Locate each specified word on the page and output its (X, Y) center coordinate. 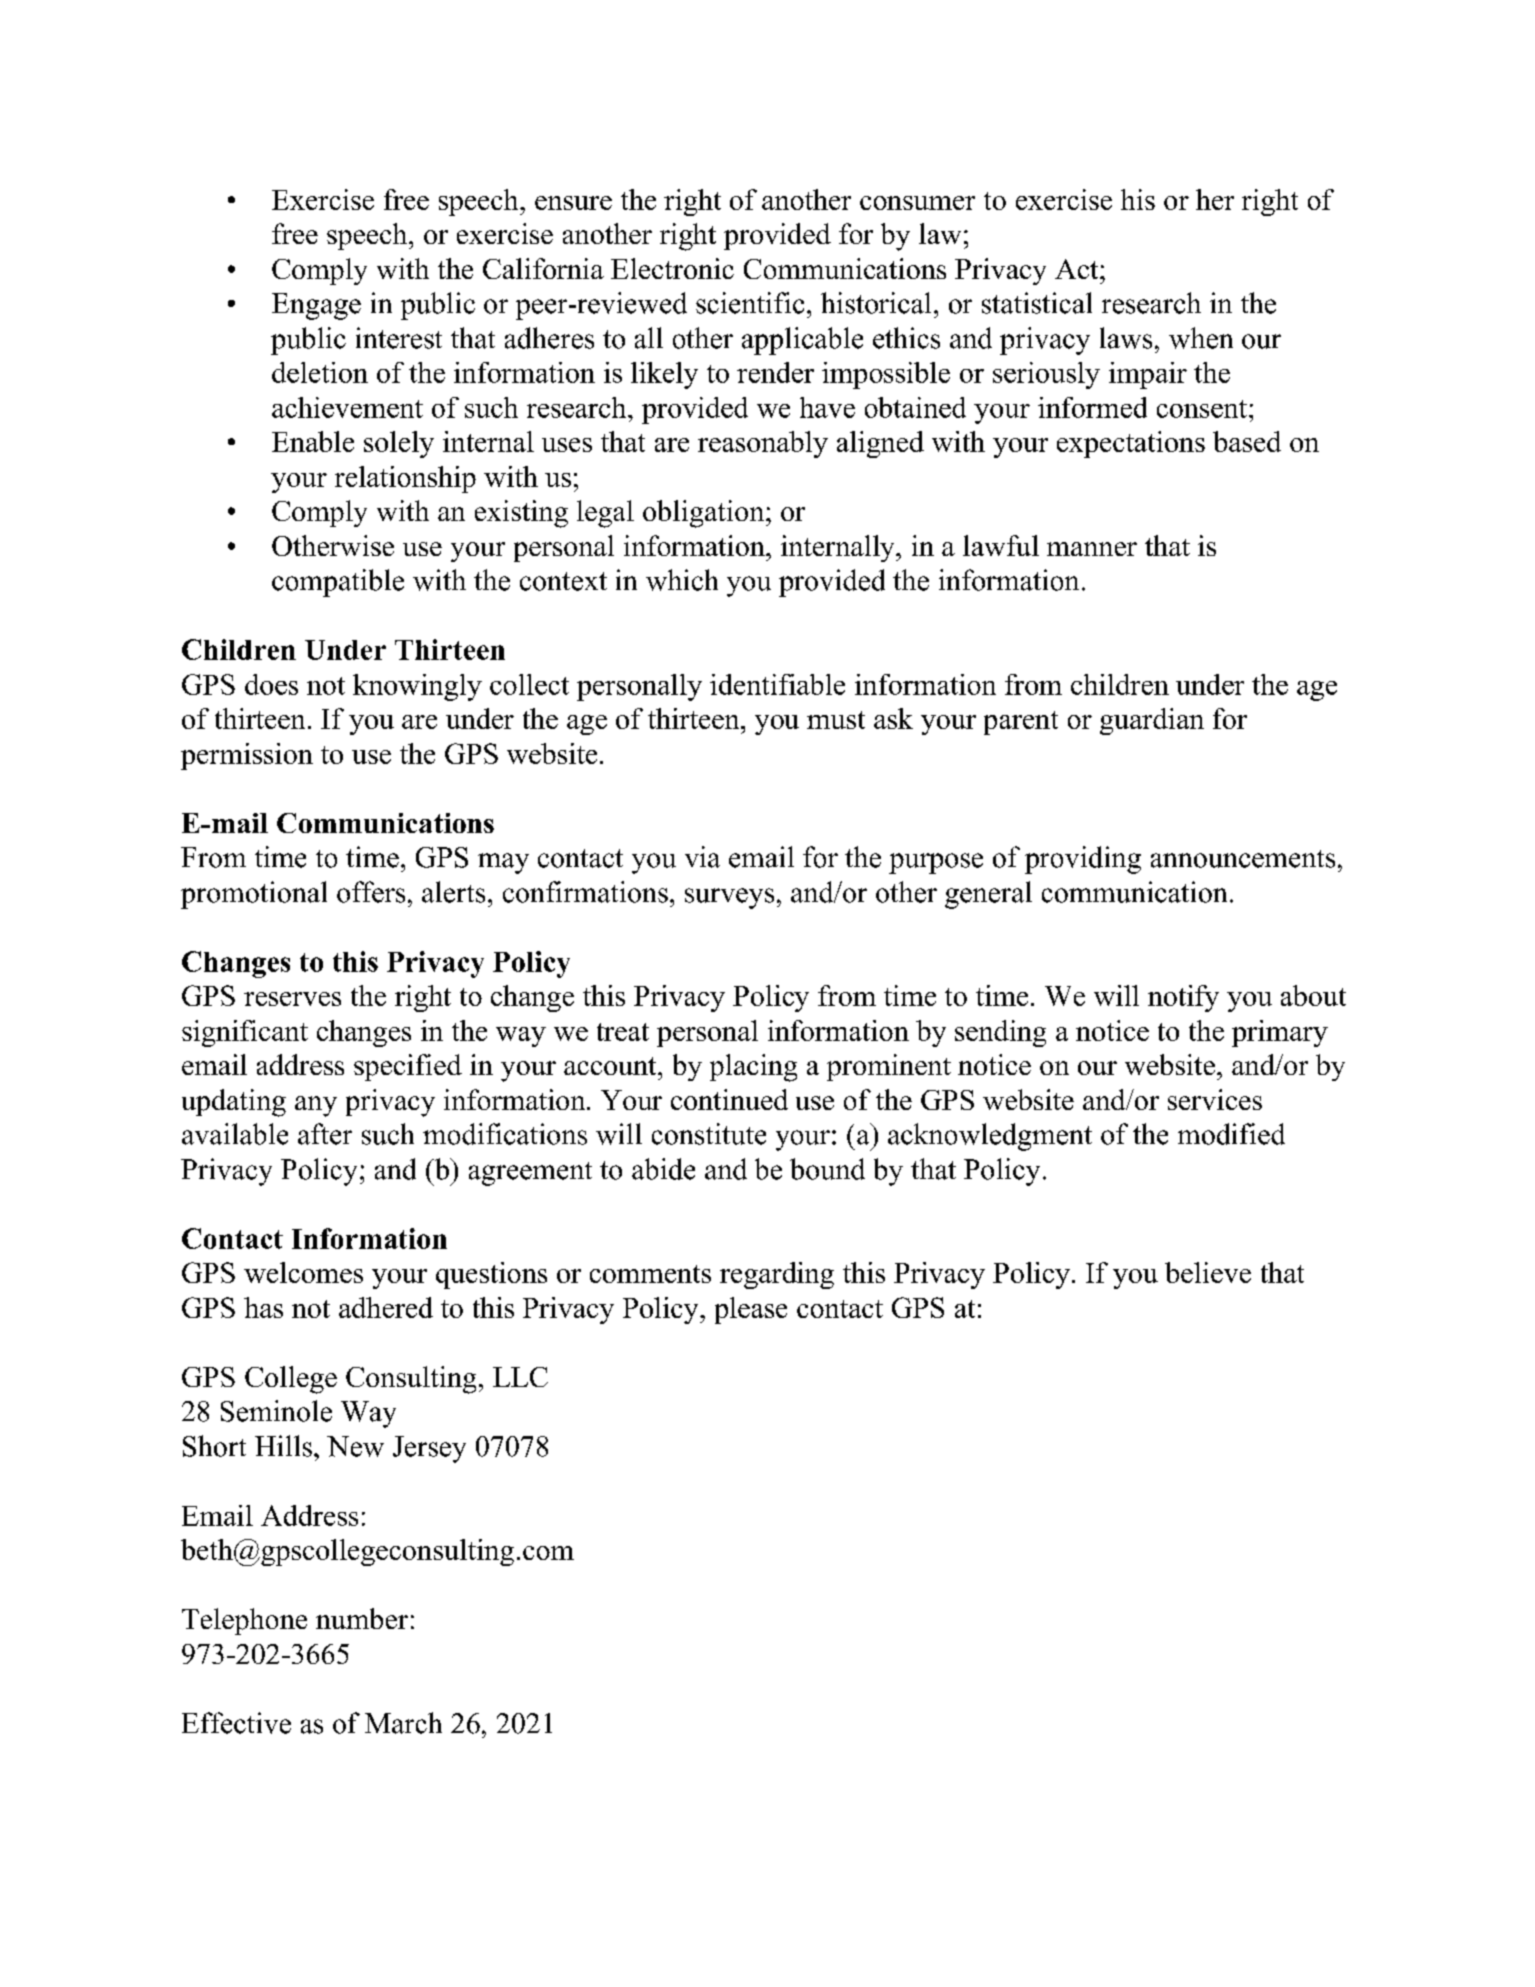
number (362, 1618)
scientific (750, 303)
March (403, 1723)
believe (1208, 1272)
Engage (316, 306)
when (1201, 338)
